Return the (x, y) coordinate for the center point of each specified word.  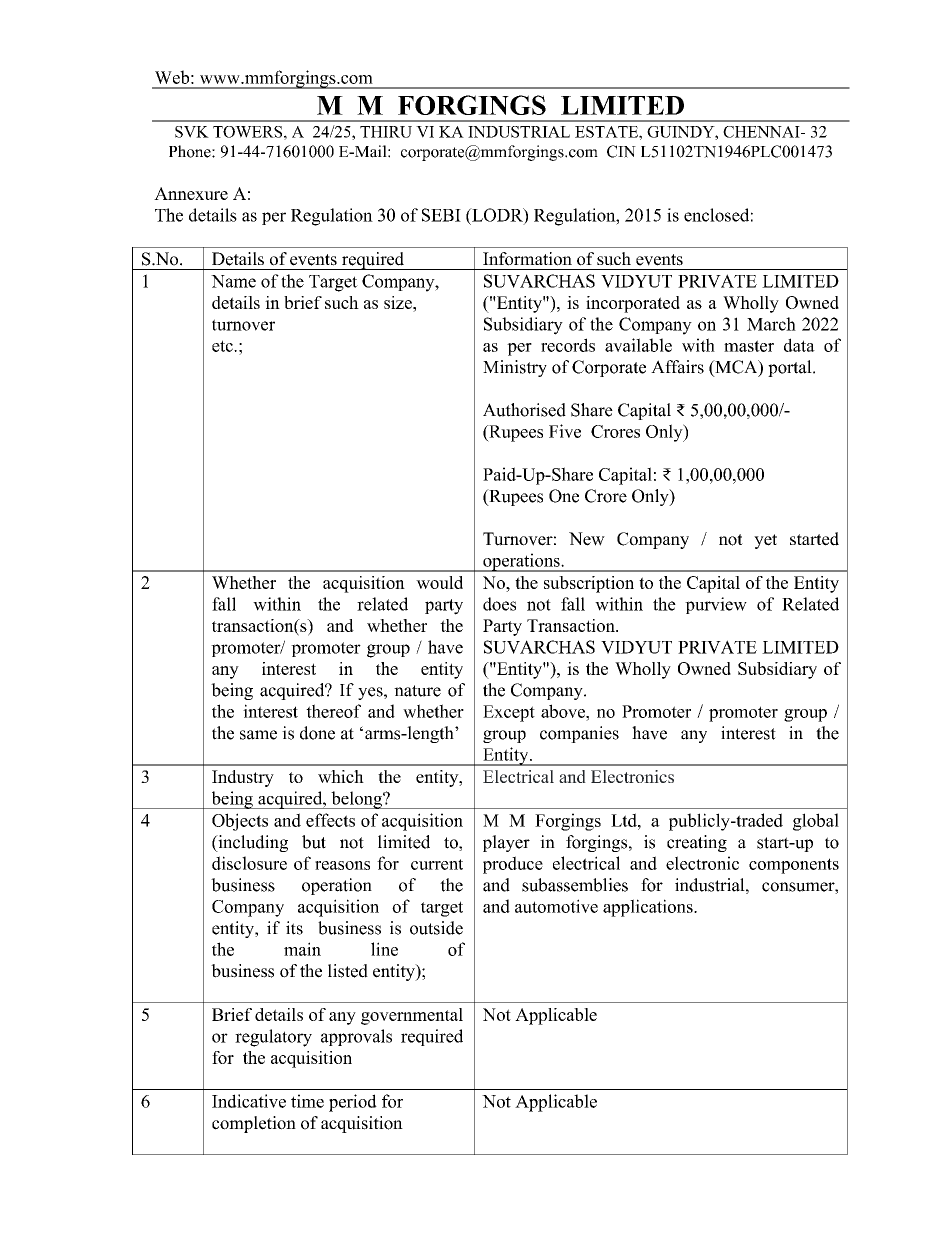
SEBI (441, 215)
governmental (412, 1016)
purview (716, 605)
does (499, 604)
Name (233, 281)
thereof (333, 711)
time (307, 1101)
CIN (621, 151)
